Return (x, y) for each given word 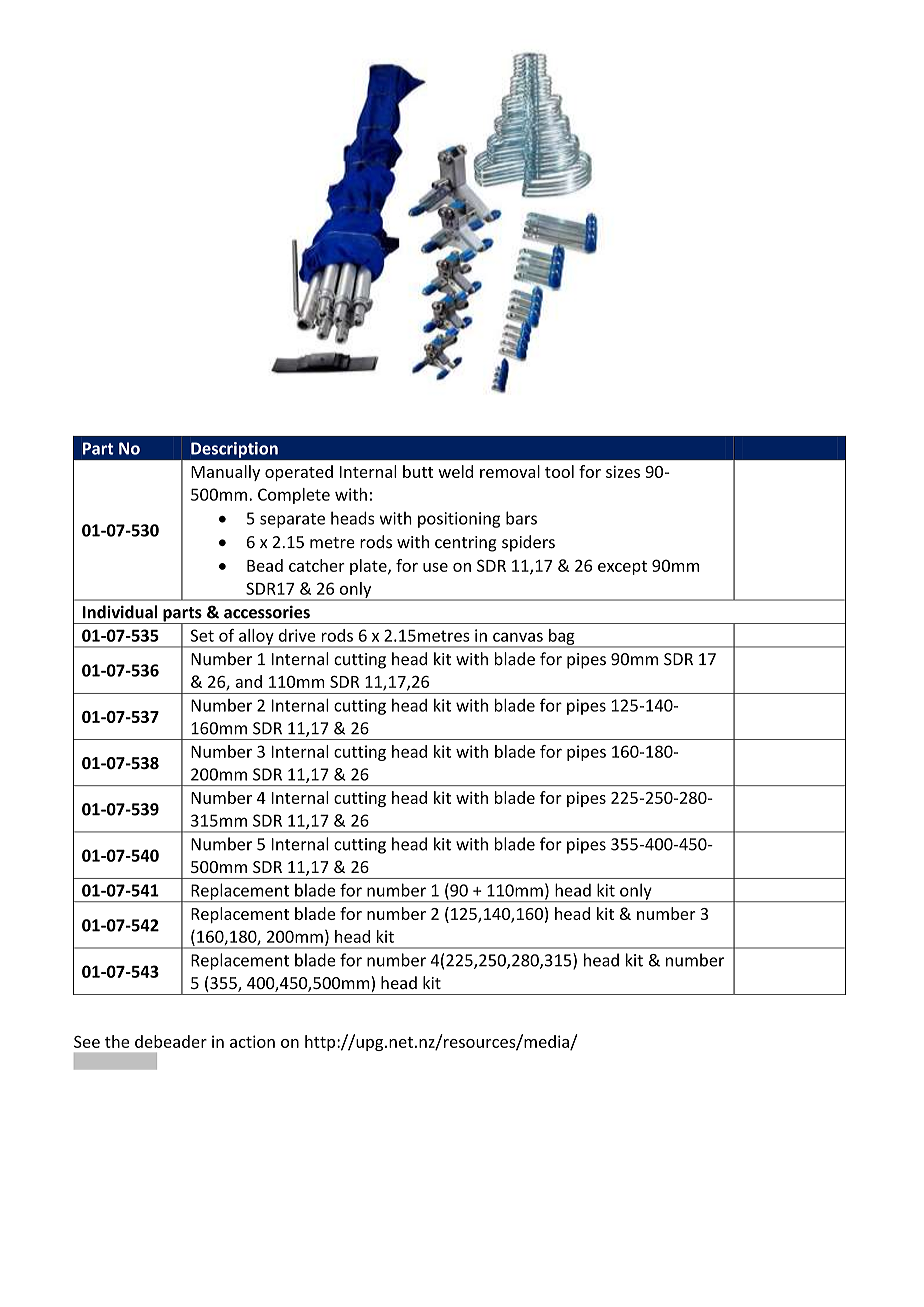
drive (297, 635)
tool (559, 471)
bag (562, 638)
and (248, 681)
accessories (267, 612)
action (252, 1041)
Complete (294, 496)
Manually (225, 473)
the (117, 1041)
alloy (256, 638)
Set (202, 635)
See (87, 1042)
